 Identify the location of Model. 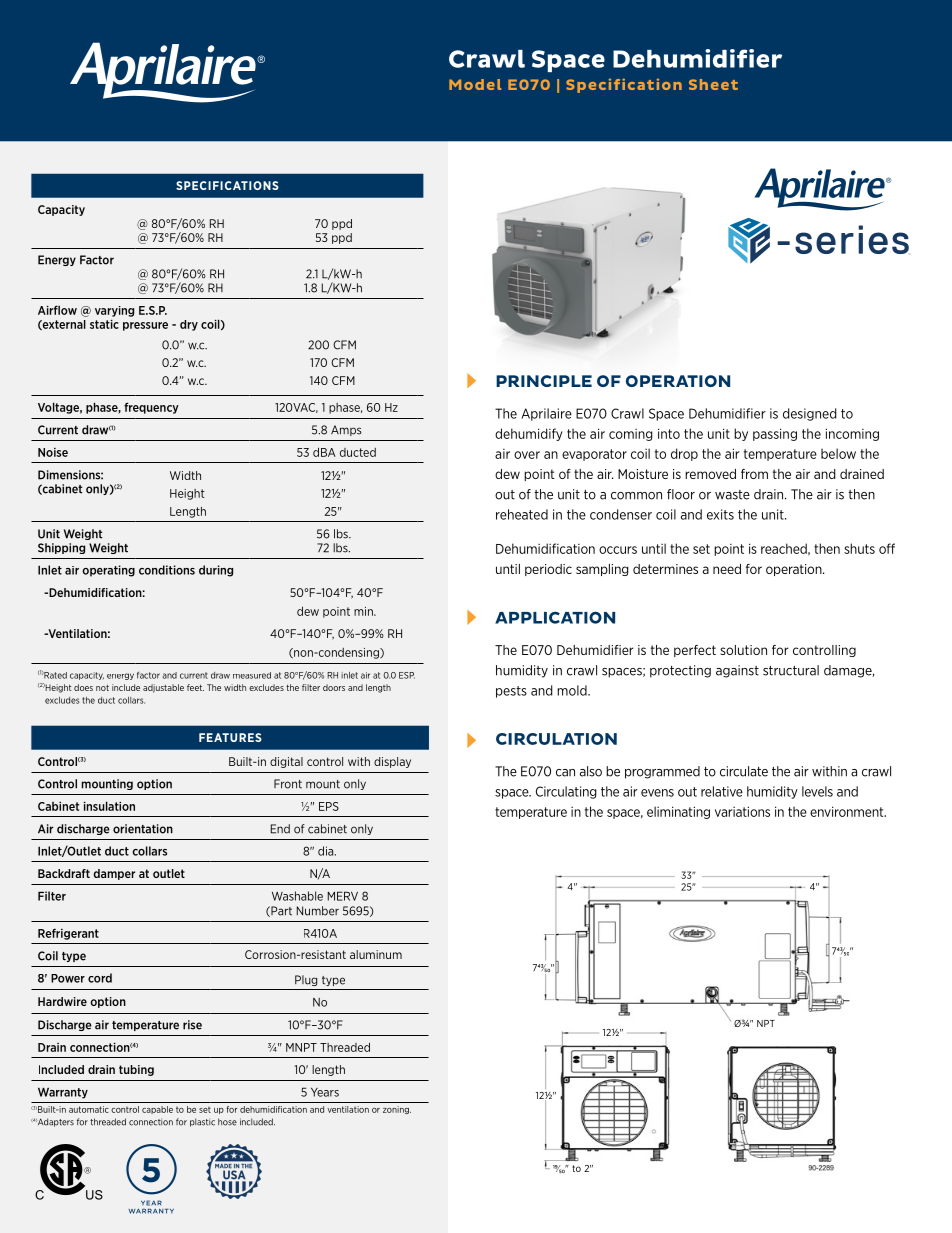
(475, 84).
